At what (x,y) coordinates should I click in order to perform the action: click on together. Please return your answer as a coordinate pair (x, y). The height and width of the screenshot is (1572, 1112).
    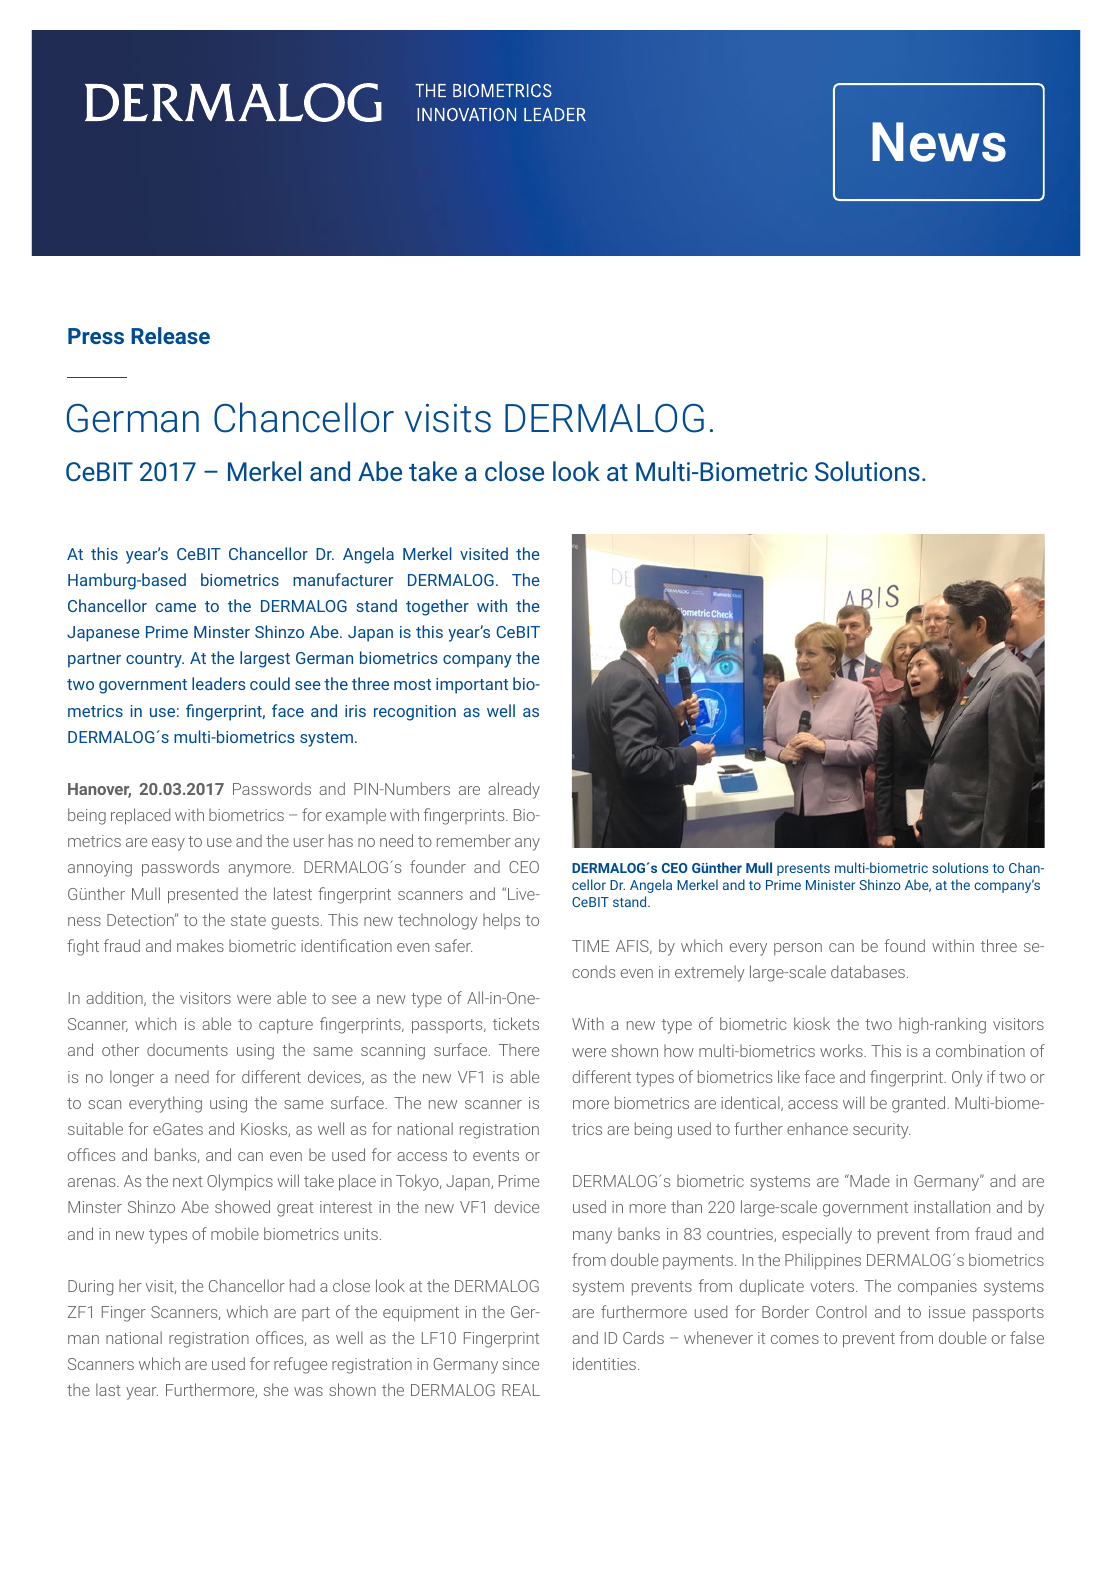
    Looking at the image, I should click on (437, 607).
